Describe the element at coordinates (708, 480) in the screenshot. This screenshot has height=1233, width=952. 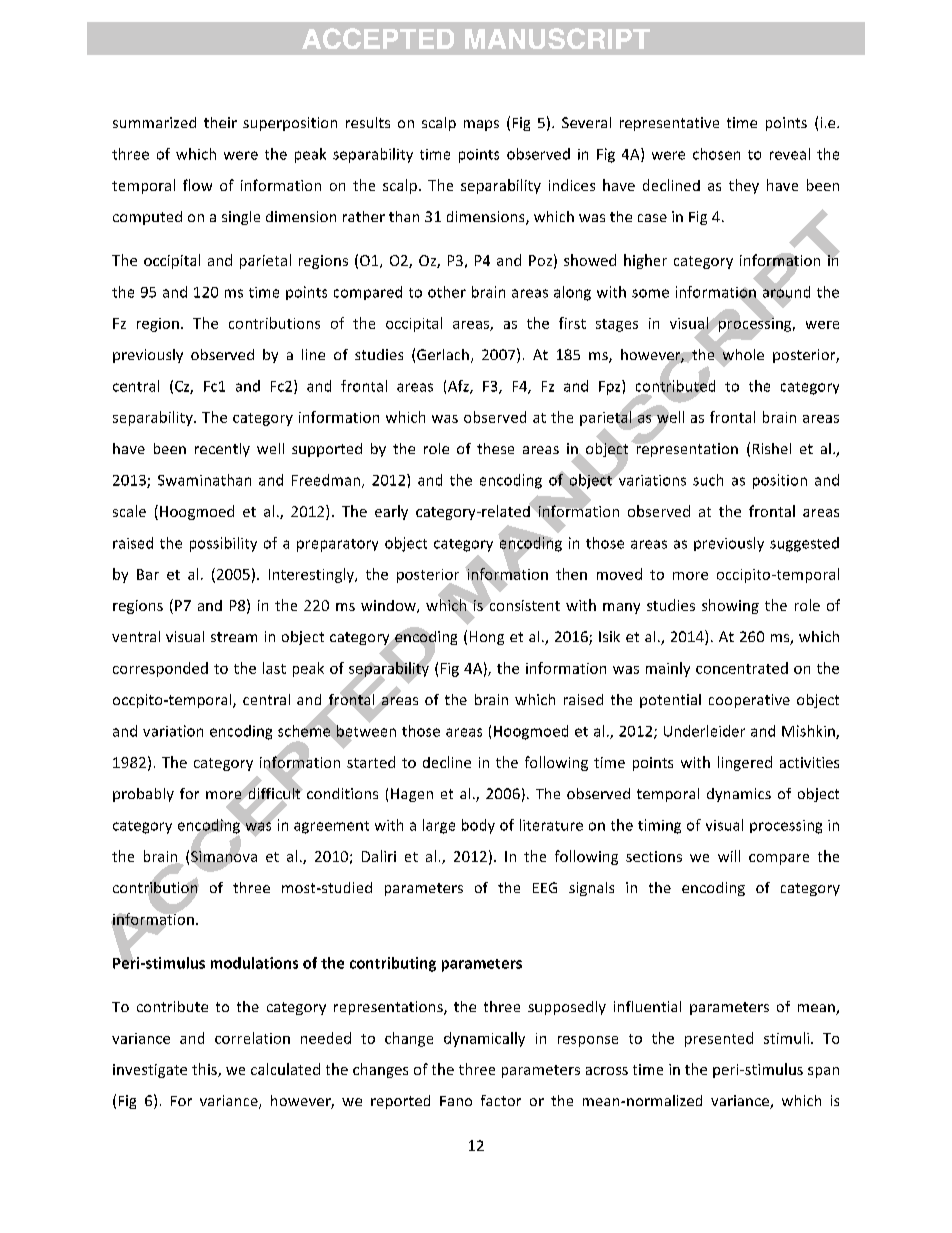
I see `such` at that location.
